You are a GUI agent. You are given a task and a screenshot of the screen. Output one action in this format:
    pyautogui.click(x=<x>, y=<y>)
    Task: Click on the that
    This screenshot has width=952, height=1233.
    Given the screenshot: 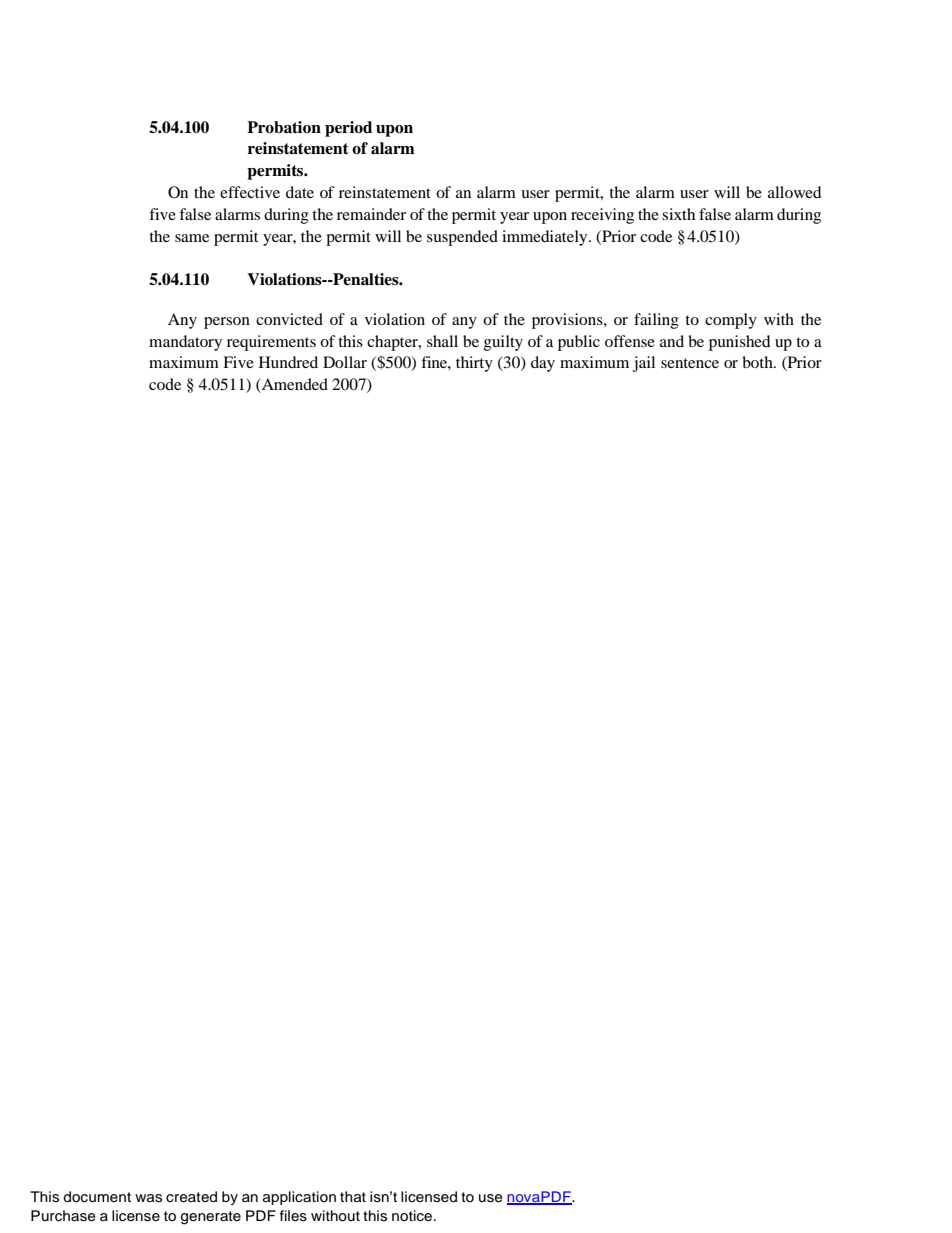 What is the action you would take?
    pyautogui.click(x=353, y=1197)
